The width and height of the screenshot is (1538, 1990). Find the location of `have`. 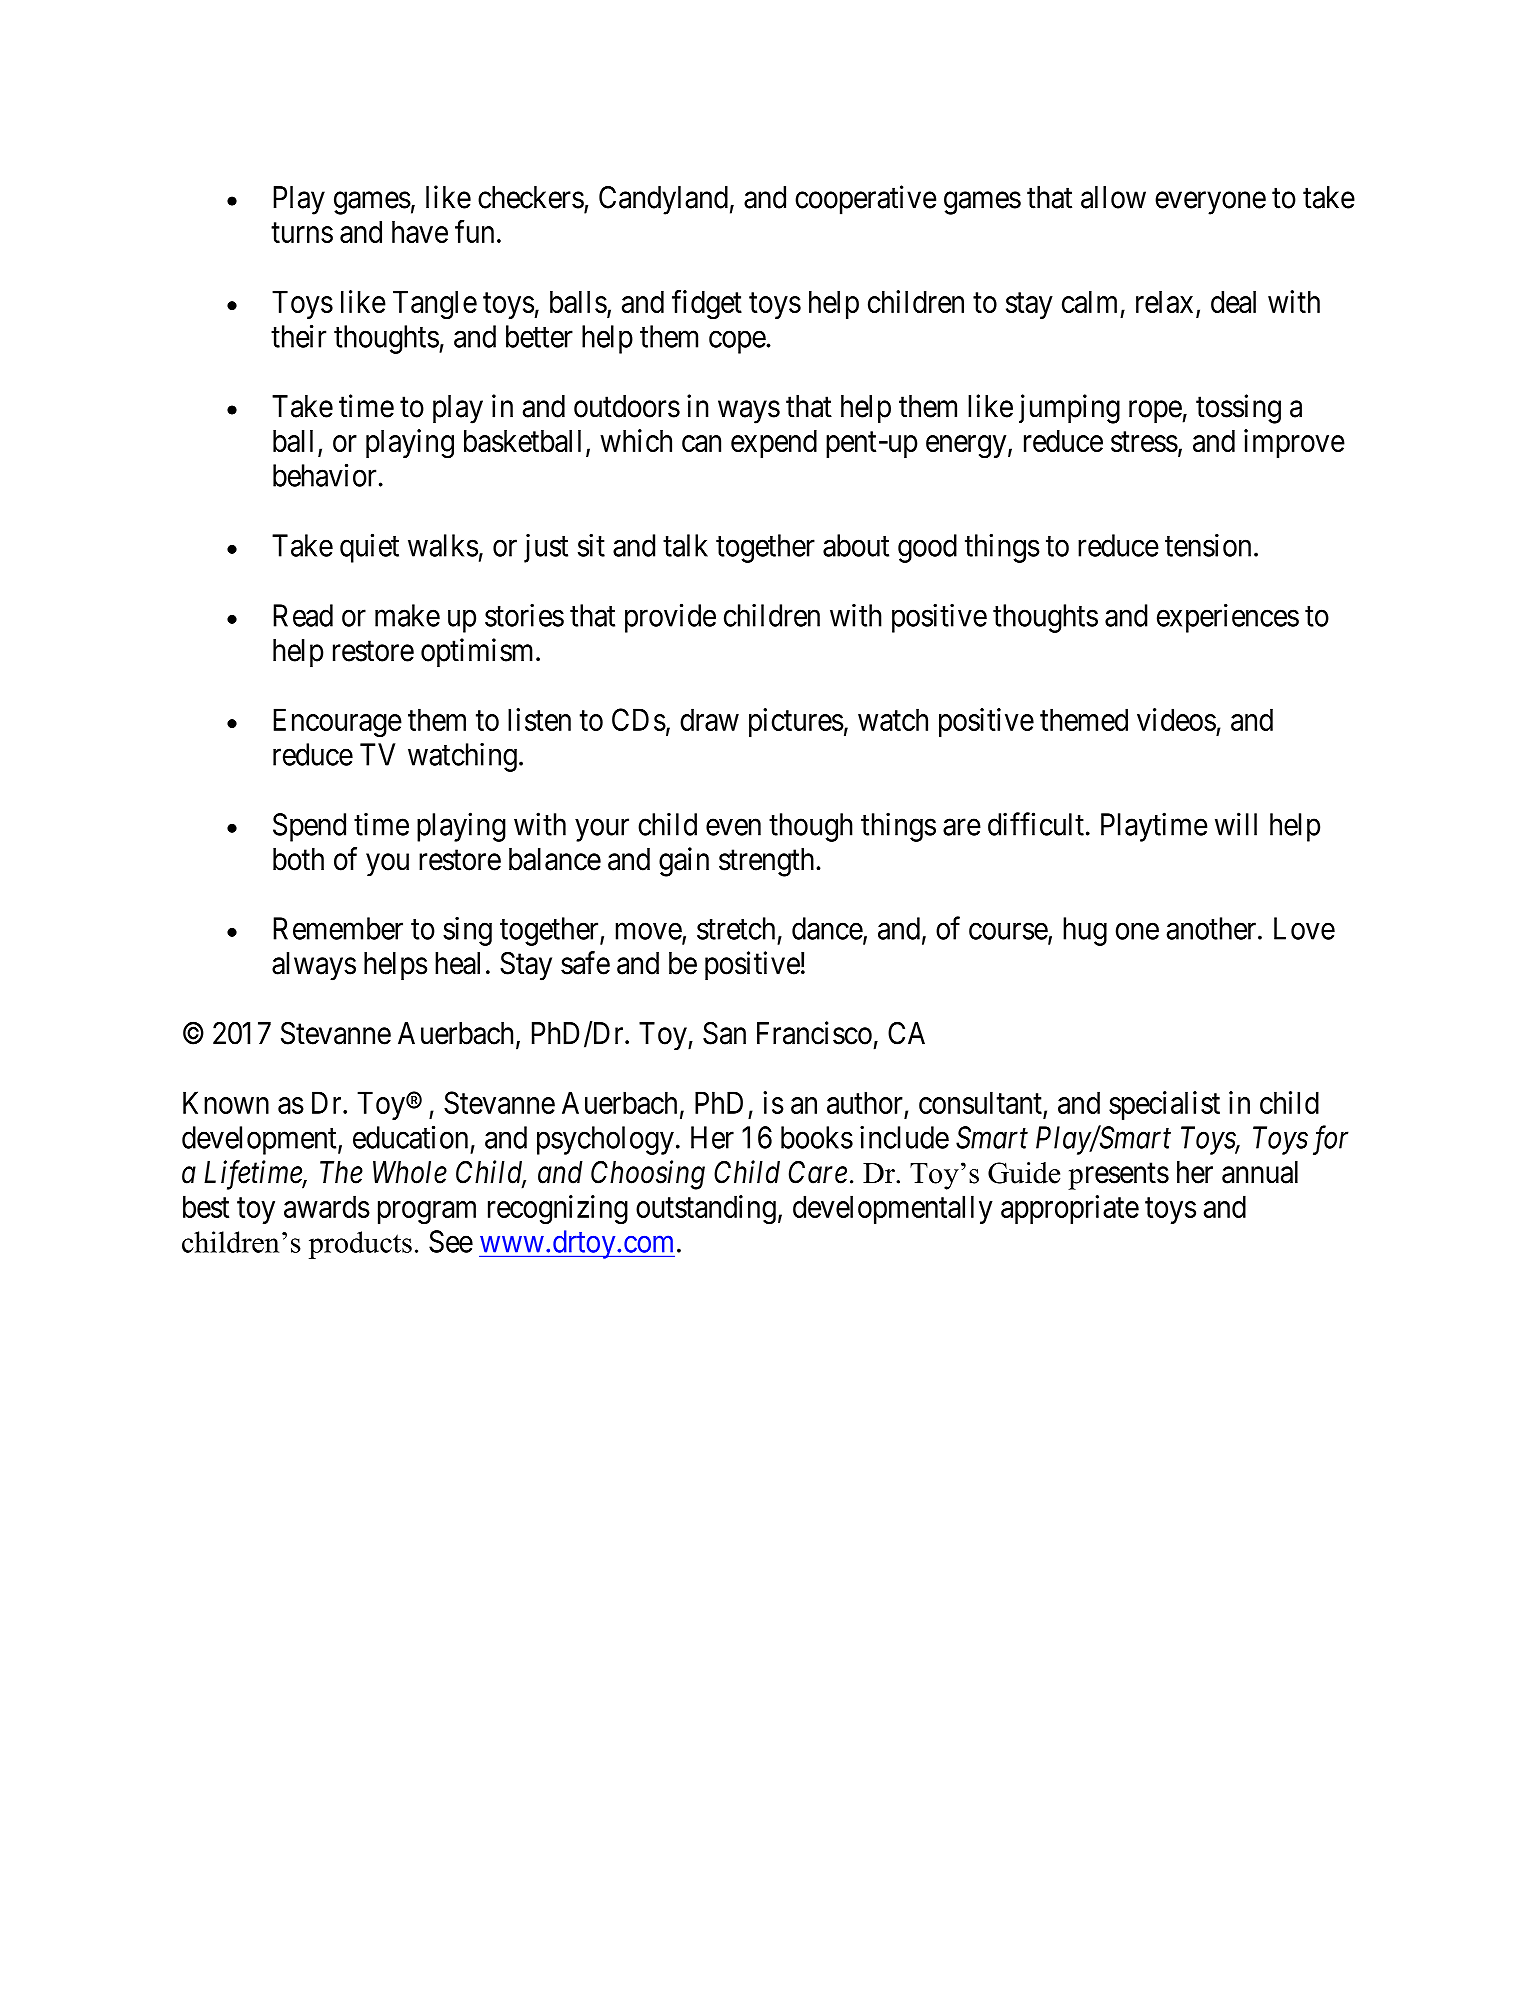

have is located at coordinates (420, 232).
